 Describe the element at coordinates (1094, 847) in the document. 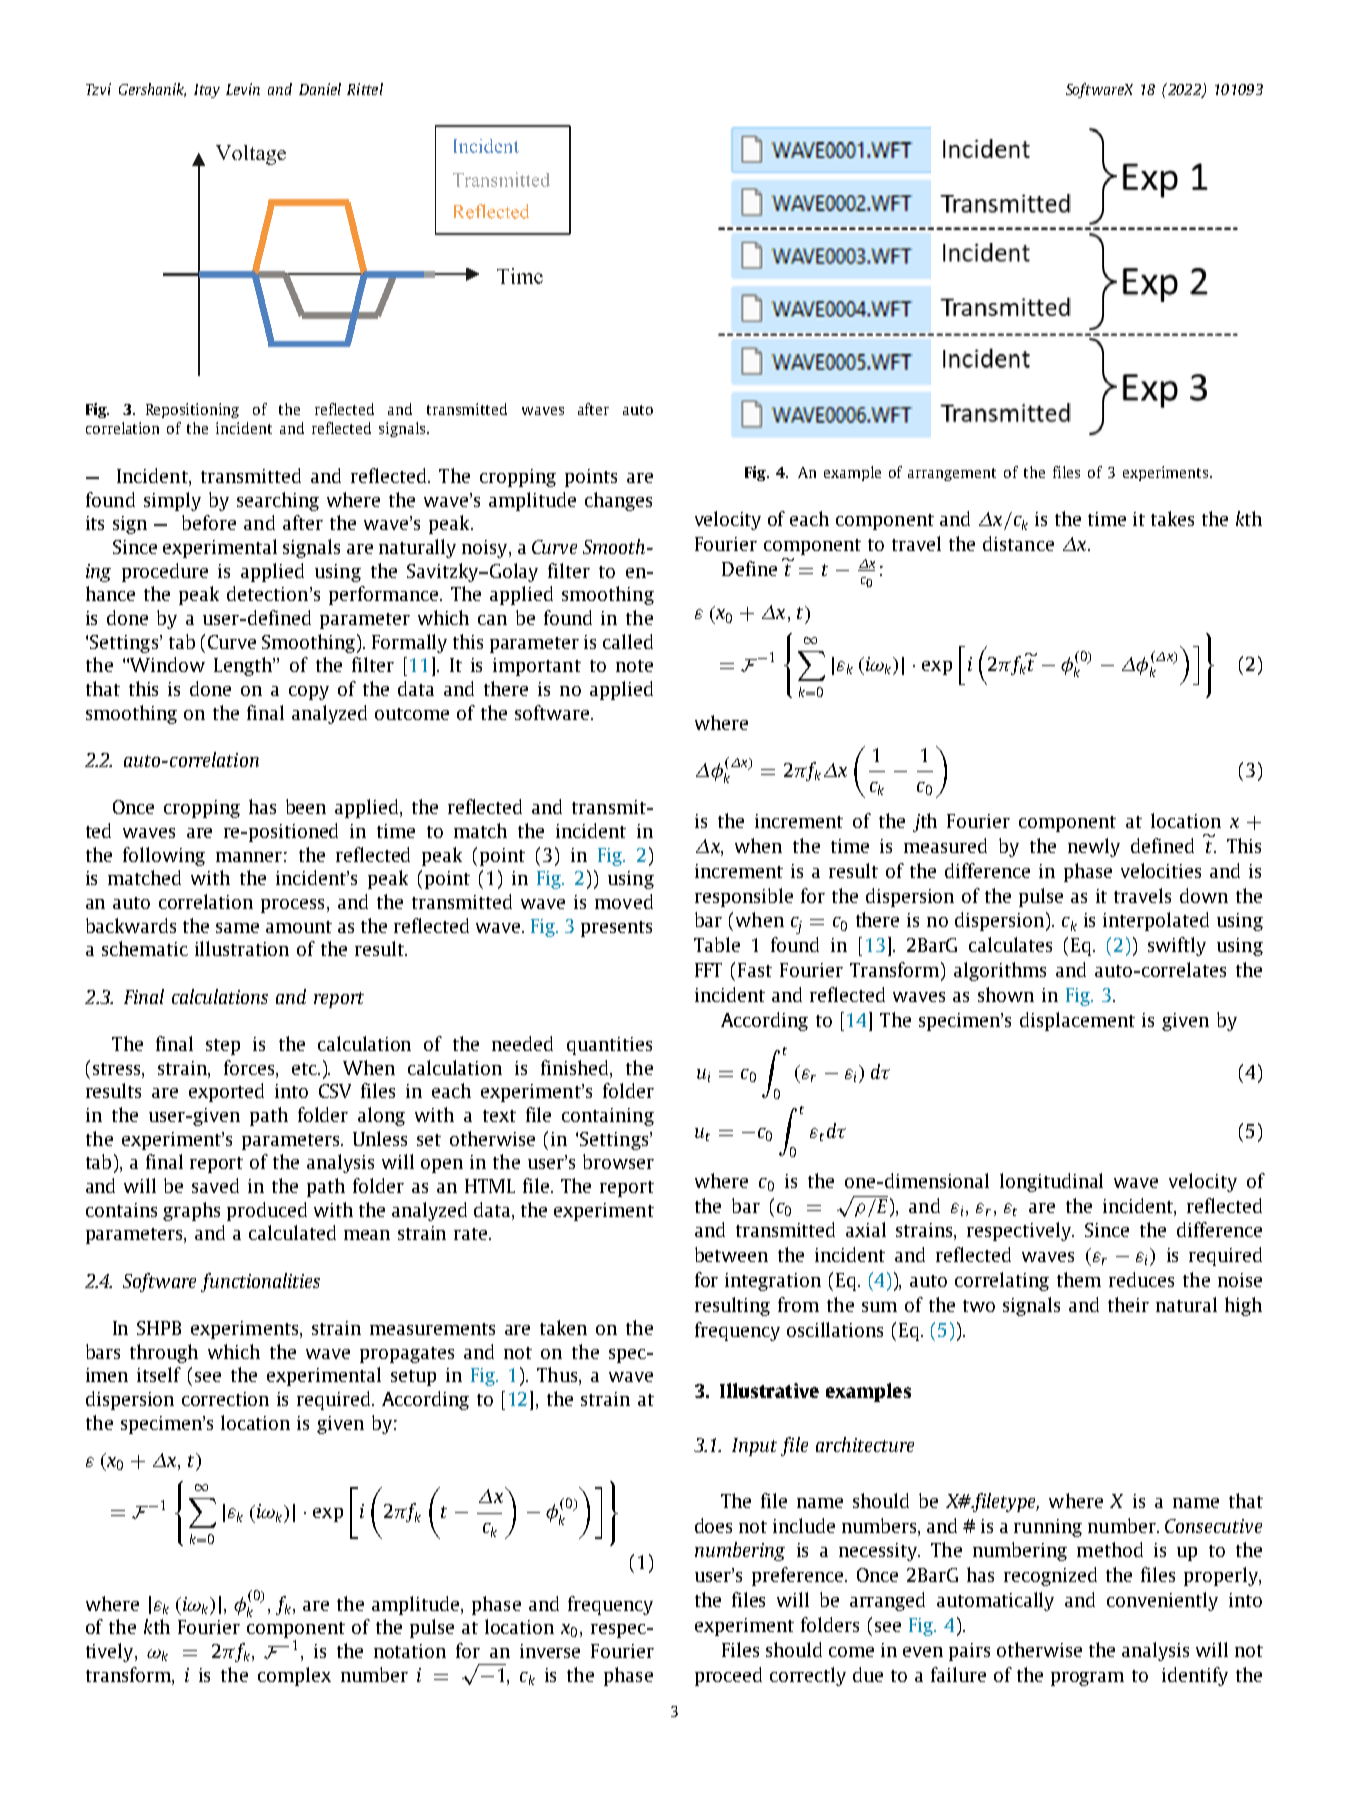

I see `newly` at that location.
